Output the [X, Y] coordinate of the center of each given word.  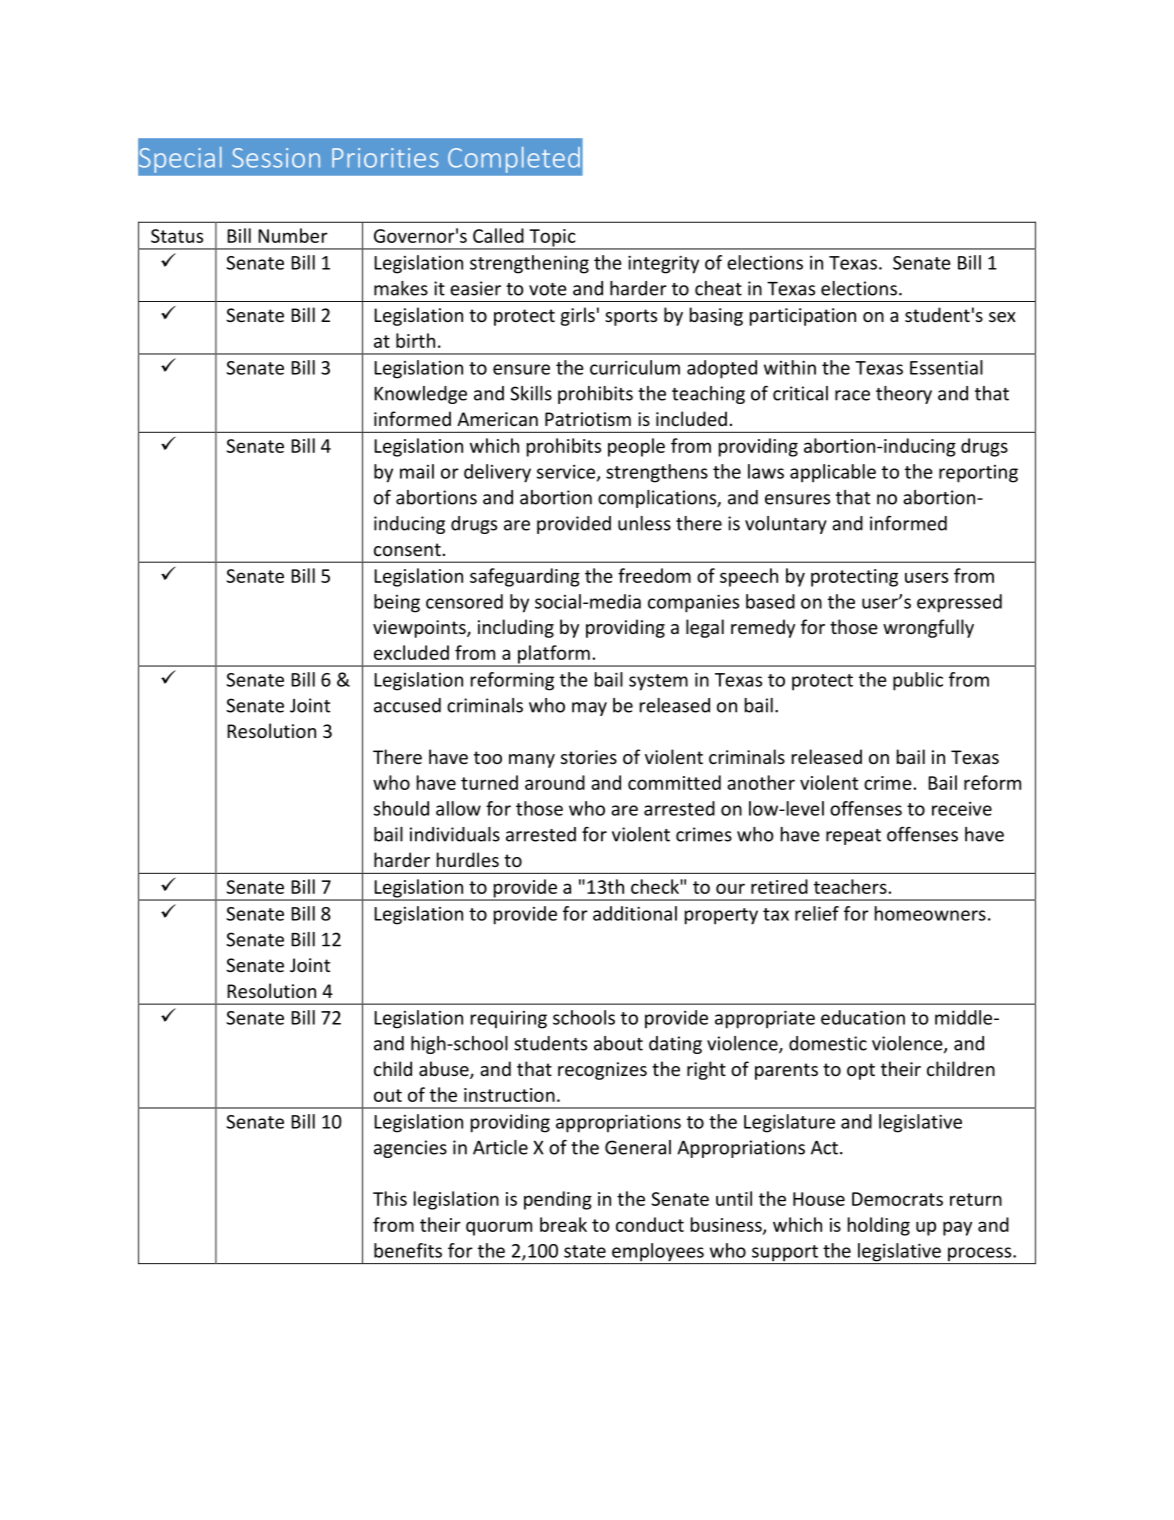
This [390, 1198]
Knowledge [420, 395]
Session [276, 158]
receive [962, 809]
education [863, 1017]
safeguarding [525, 577]
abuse [445, 1070]
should [401, 808]
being [397, 603]
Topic [552, 239]
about [618, 1043]
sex [1002, 317]
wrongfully [928, 628]
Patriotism [588, 419]
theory [904, 395]
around [555, 782]
